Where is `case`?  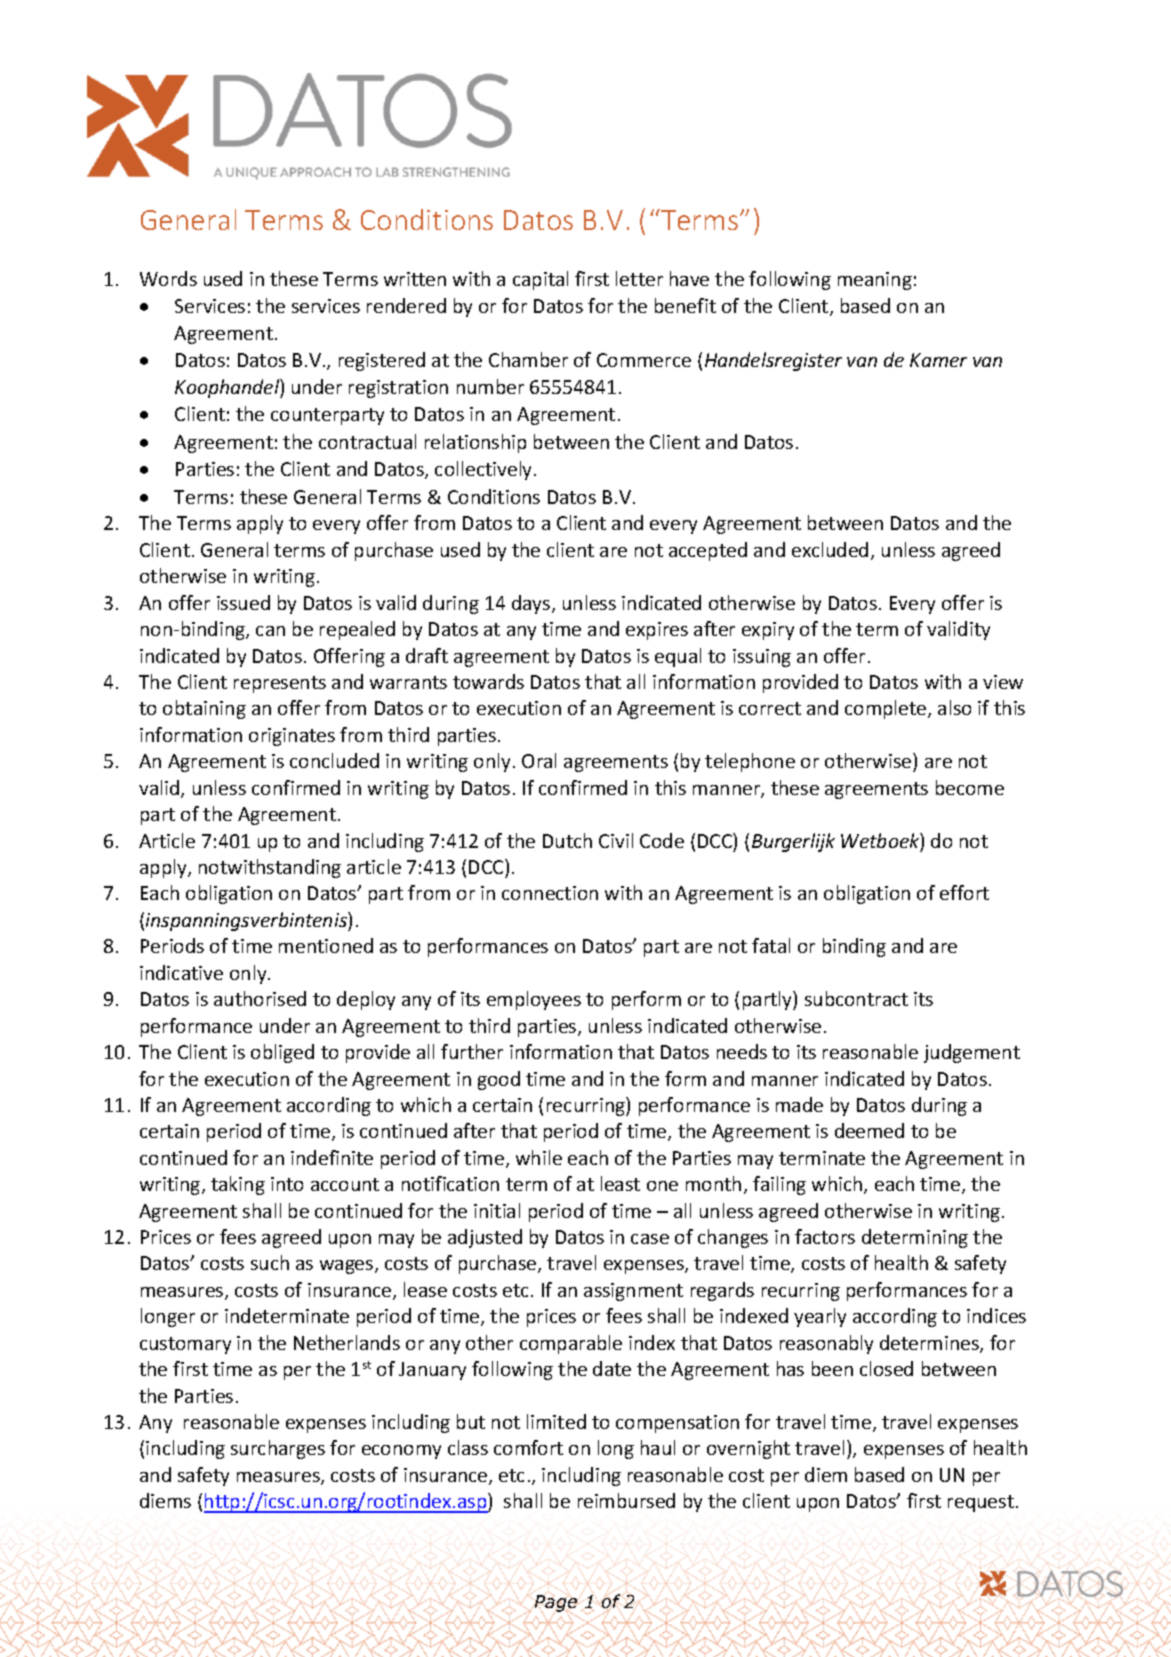 case is located at coordinates (650, 1239).
